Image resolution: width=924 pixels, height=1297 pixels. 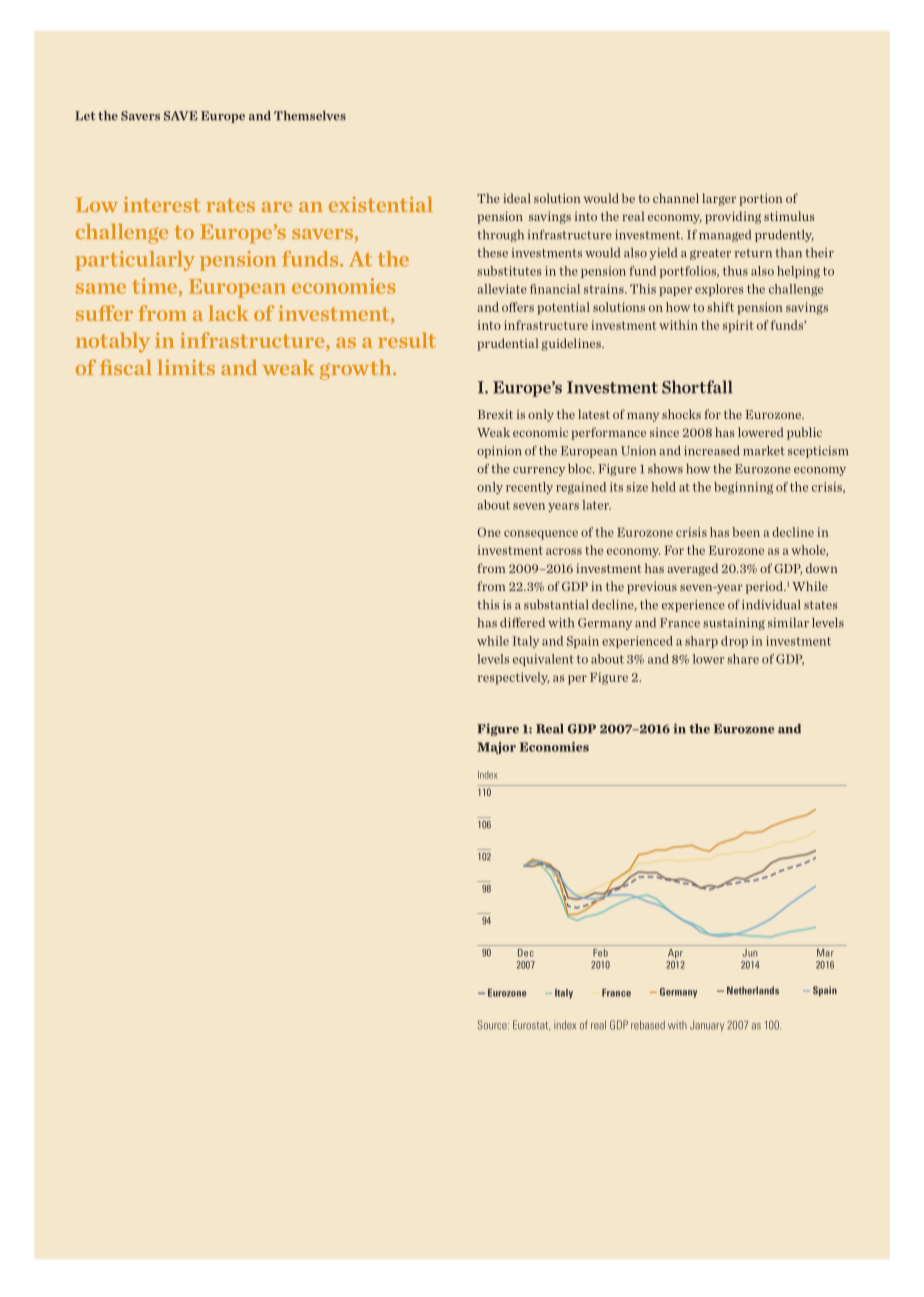 What do you see at coordinates (517, 198) in the image?
I see `ideal` at bounding box center [517, 198].
